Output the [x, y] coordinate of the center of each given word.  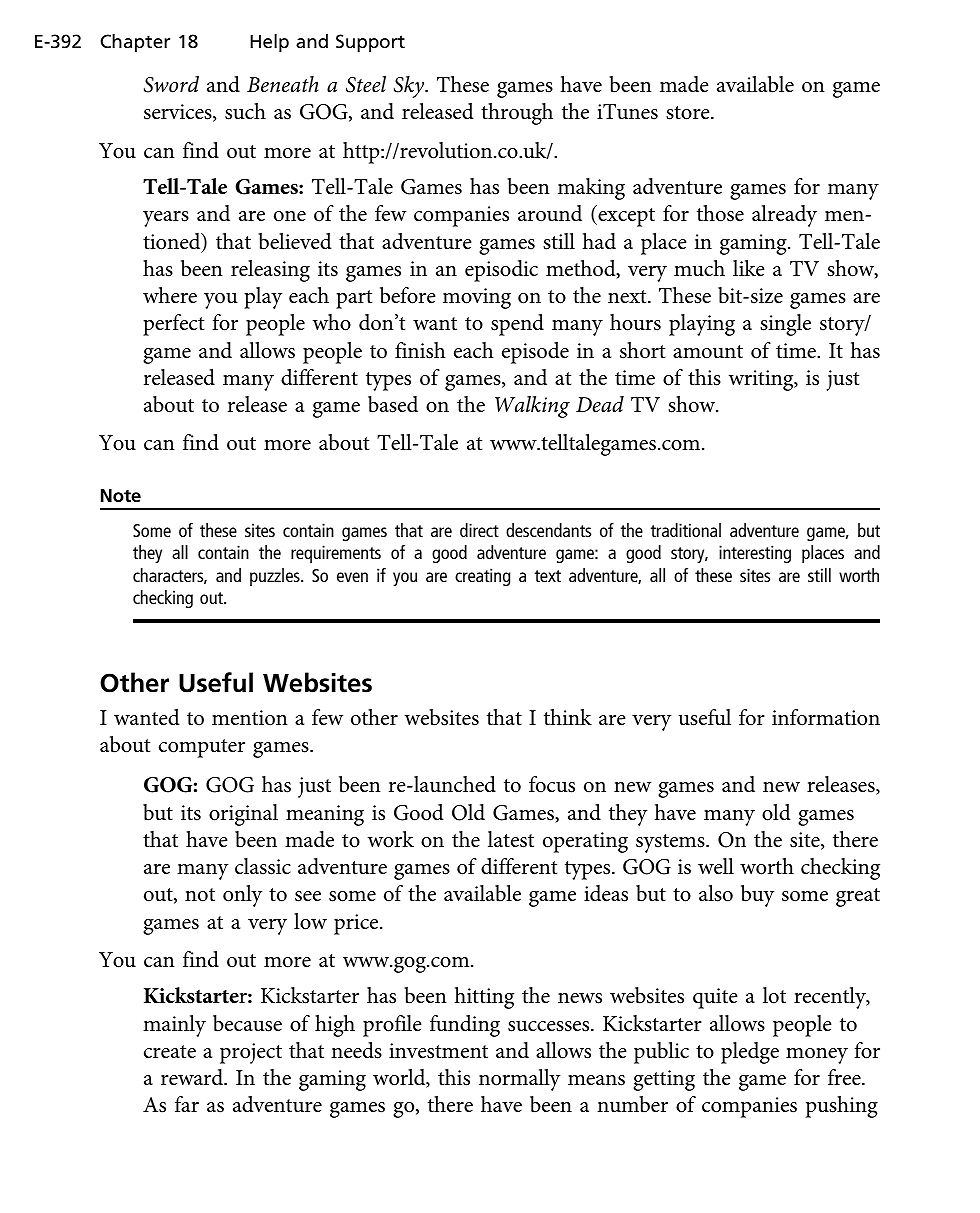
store [689, 113]
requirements [336, 554]
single [785, 325]
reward [193, 1077]
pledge [750, 1053]
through [517, 114]
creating [482, 577]
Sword [171, 84]
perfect [173, 325]
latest [511, 839]
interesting [755, 554]
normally [520, 1080]
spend [517, 325]
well [716, 866]
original [243, 815]
